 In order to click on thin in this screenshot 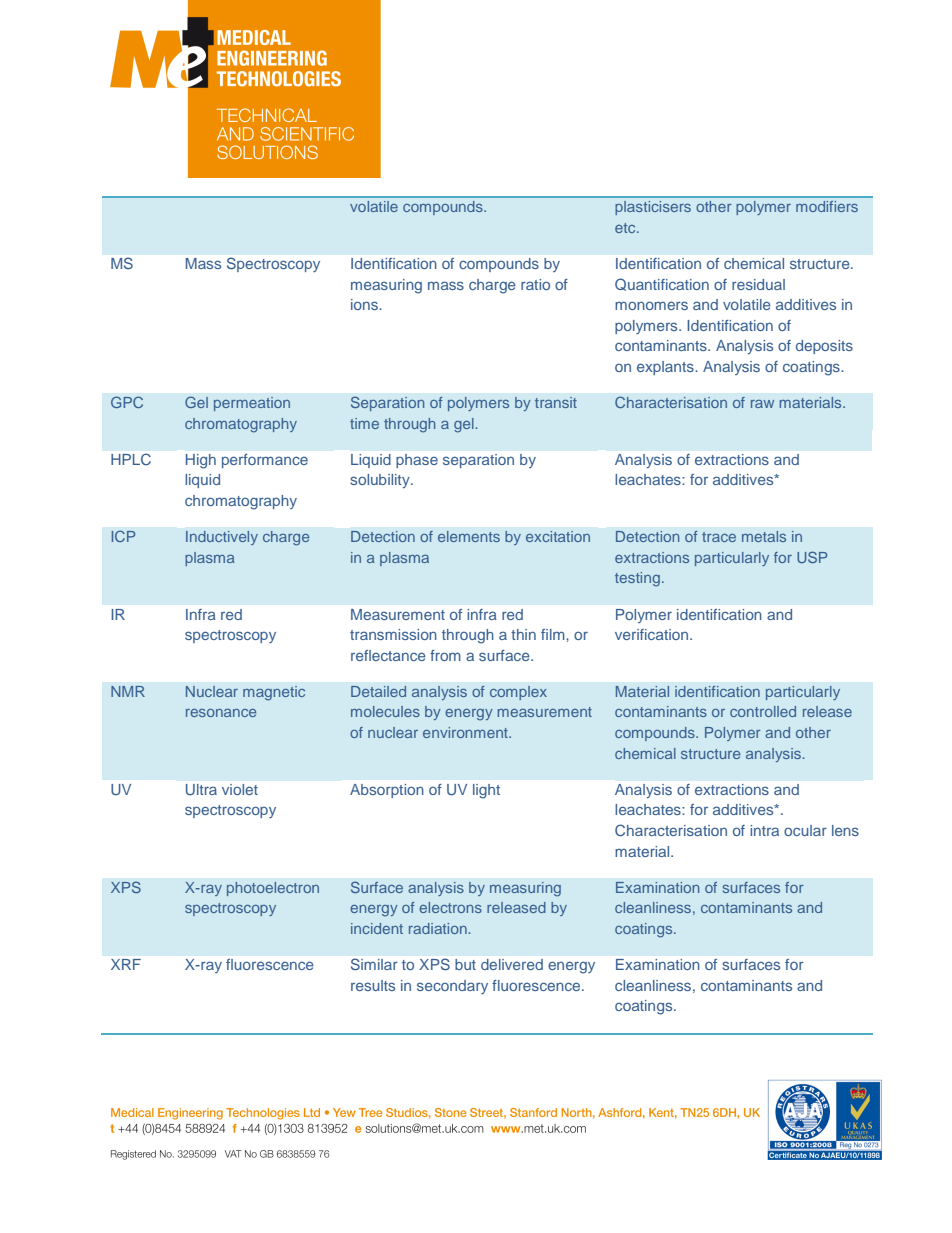, I will do `click(523, 634)`.
